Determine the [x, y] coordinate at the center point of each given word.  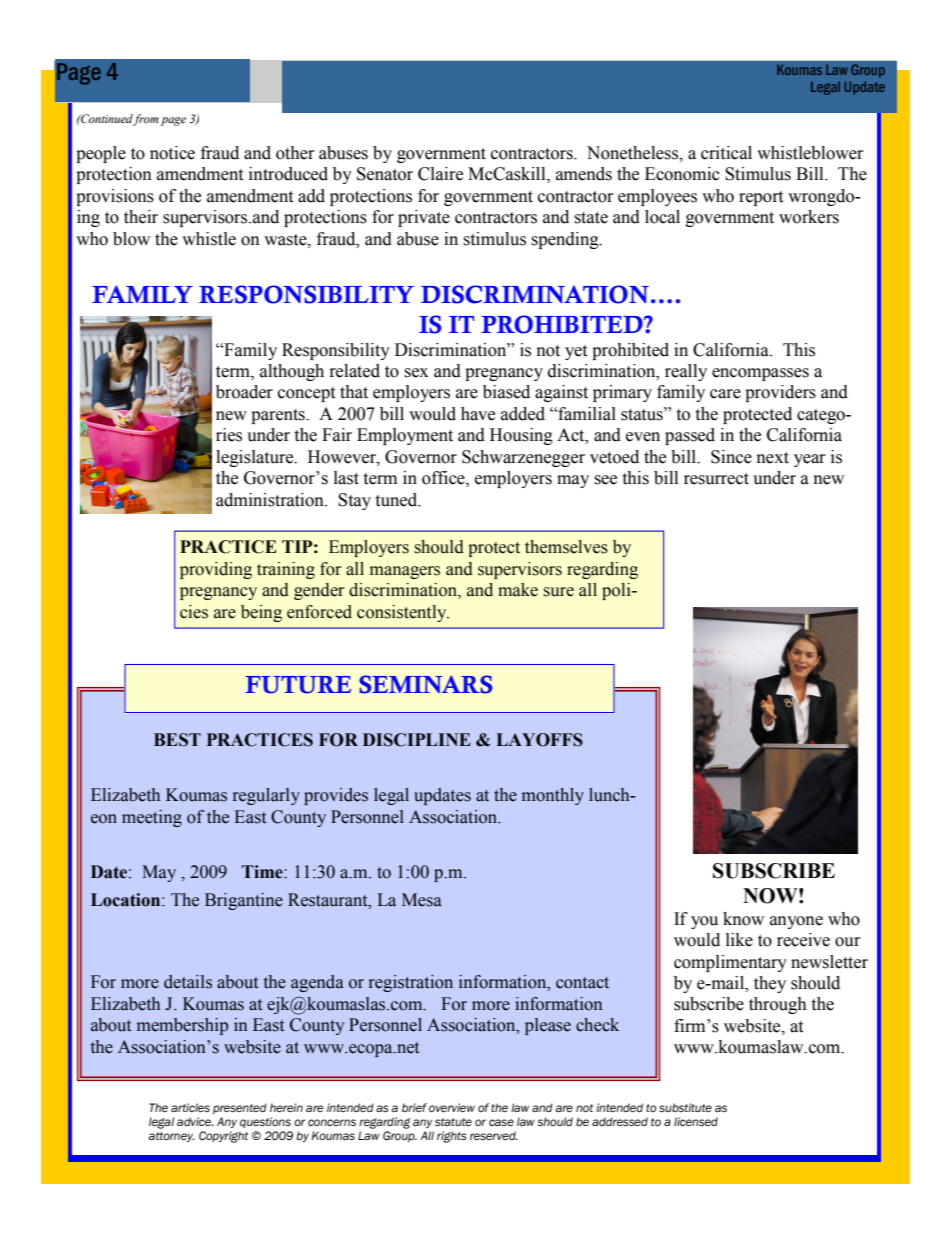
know [743, 919]
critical [726, 153]
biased [506, 392]
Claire [440, 174]
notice [172, 153]
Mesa [422, 900]
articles [190, 1107]
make [518, 590]
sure [559, 592]
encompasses [760, 374]
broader [244, 392]
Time [263, 872]
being [261, 613]
